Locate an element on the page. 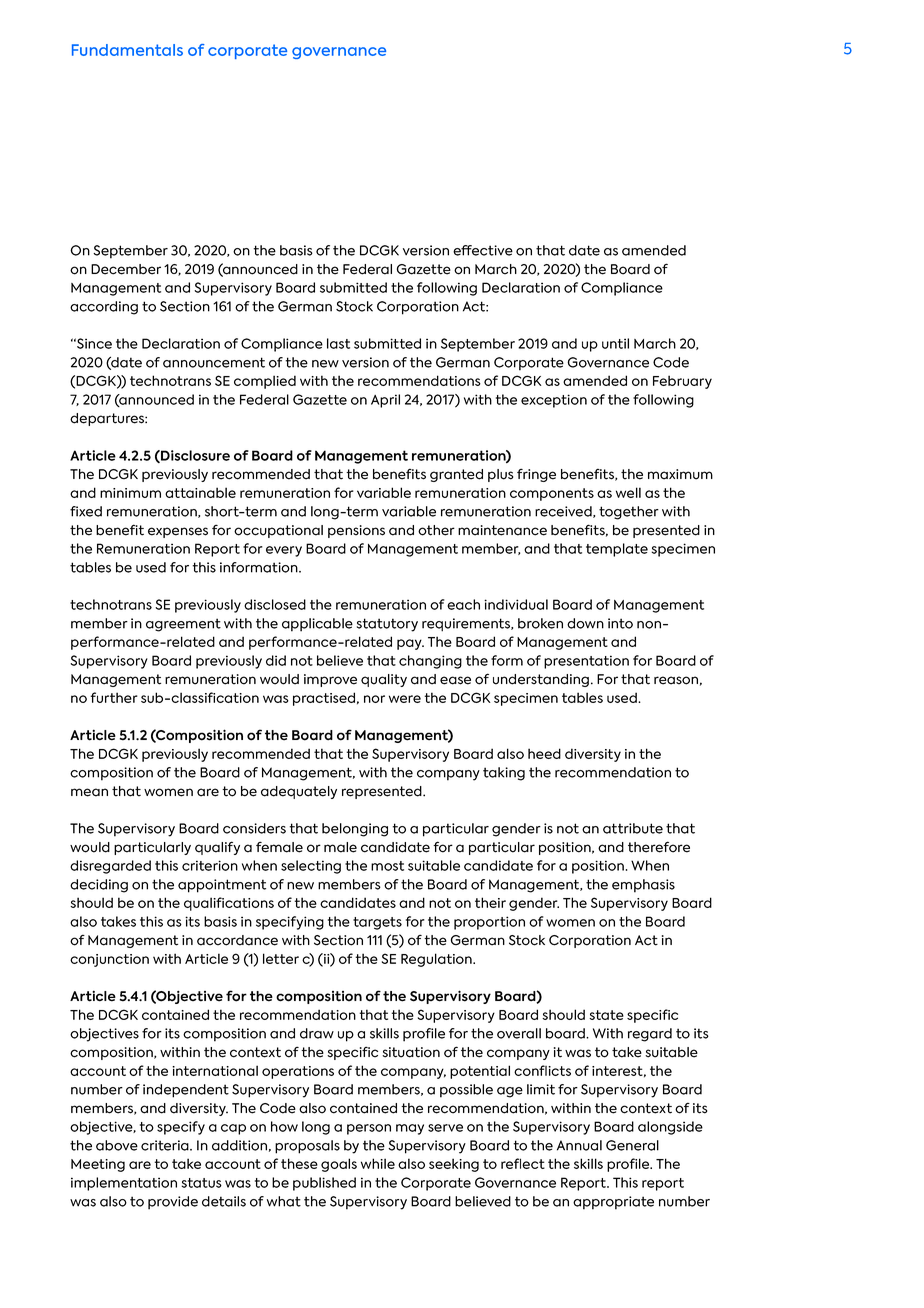 This document has width=924, height=1308. criteria is located at coordinates (166, 1145).
